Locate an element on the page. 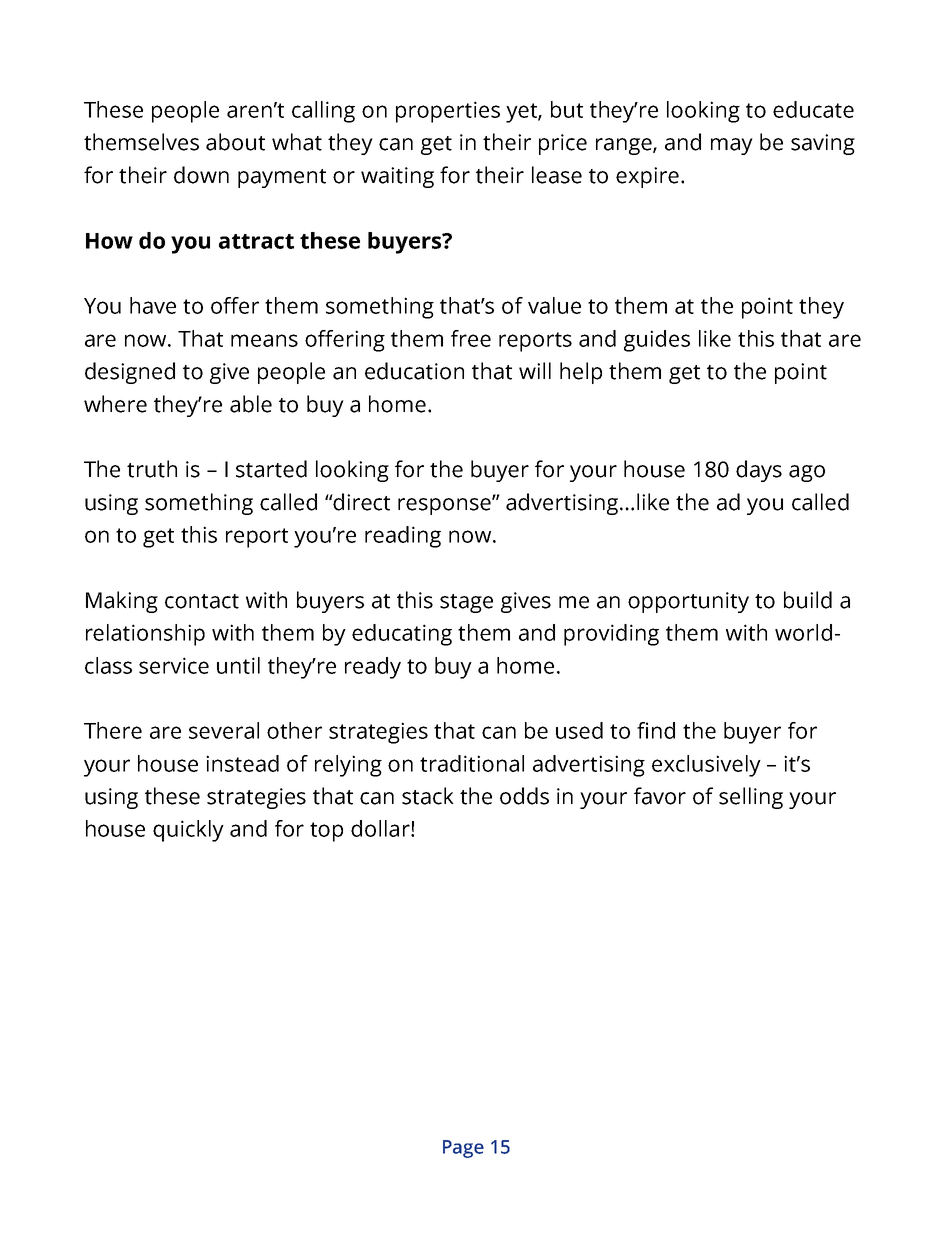 Image resolution: width=952 pixels, height=1233 pixels. Page is located at coordinates (463, 1149).
